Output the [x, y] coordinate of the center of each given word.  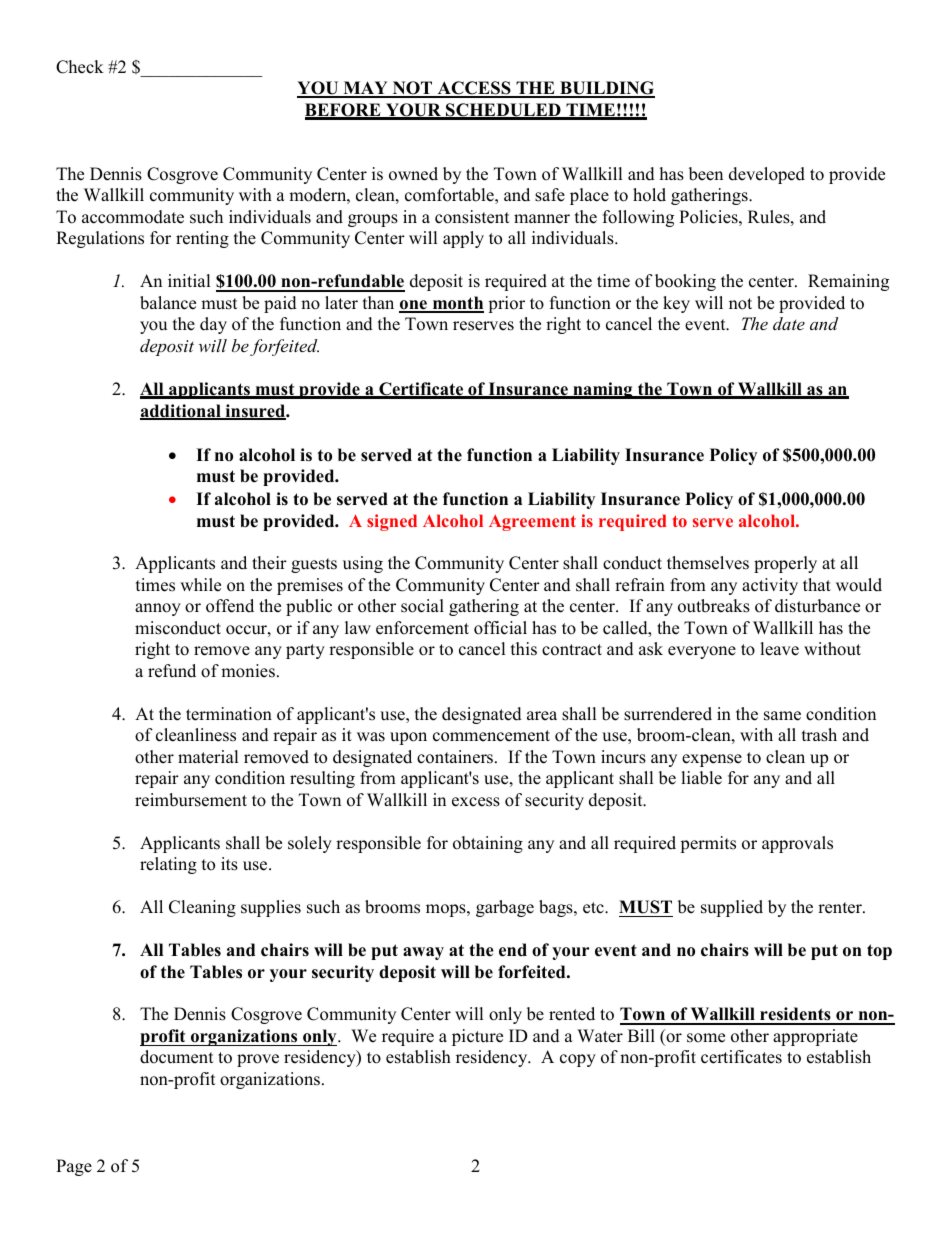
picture [477, 1037]
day [213, 325]
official [500, 628]
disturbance [817, 606]
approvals [797, 844]
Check [80, 67]
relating [168, 865]
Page [74, 1167]
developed [767, 175]
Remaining [848, 282]
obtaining [488, 844]
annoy [158, 609]
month [457, 304]
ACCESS [474, 89]
